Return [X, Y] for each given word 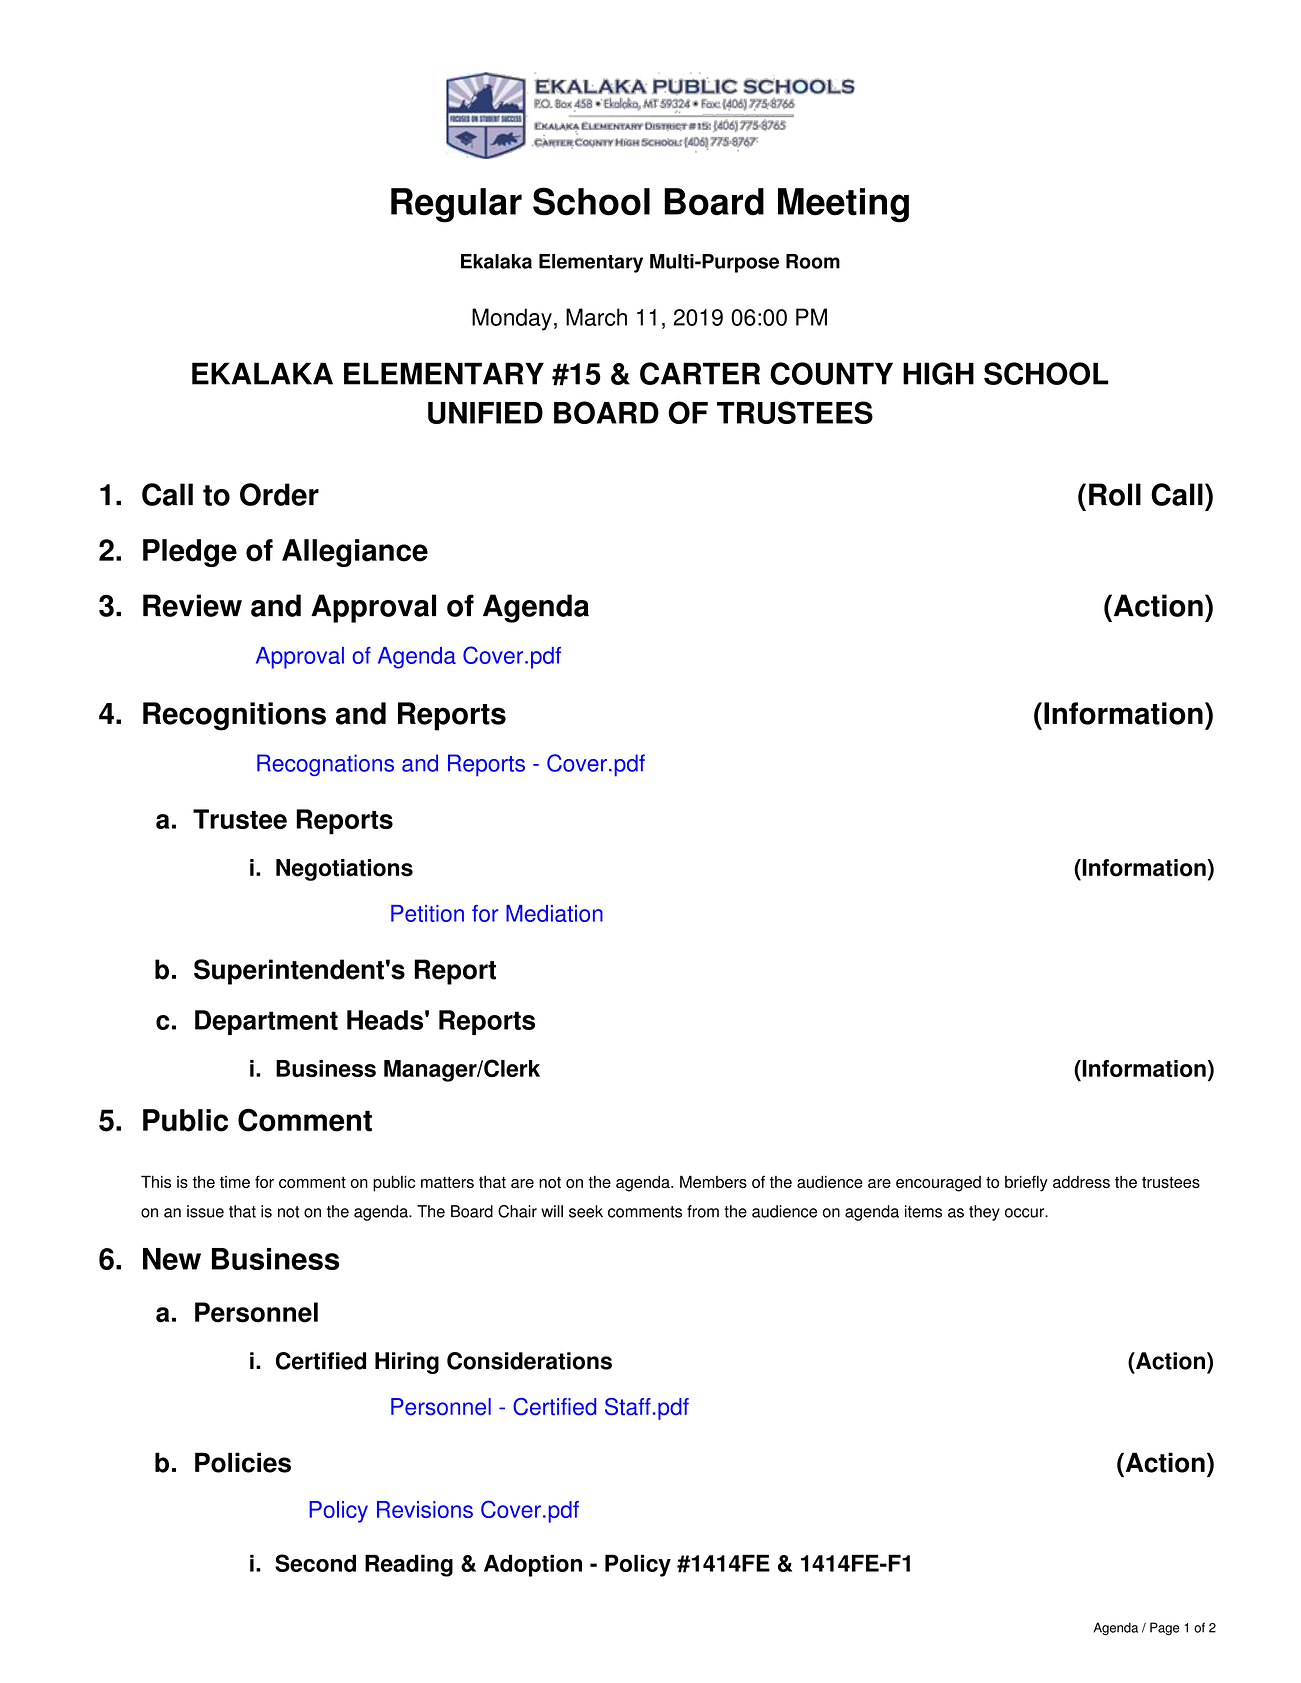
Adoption [533, 1565]
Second [315, 1563]
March [596, 317]
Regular [456, 205]
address [1081, 1182]
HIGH [938, 373]
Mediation [554, 913]
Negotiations [344, 870]
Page [1165, 1628]
